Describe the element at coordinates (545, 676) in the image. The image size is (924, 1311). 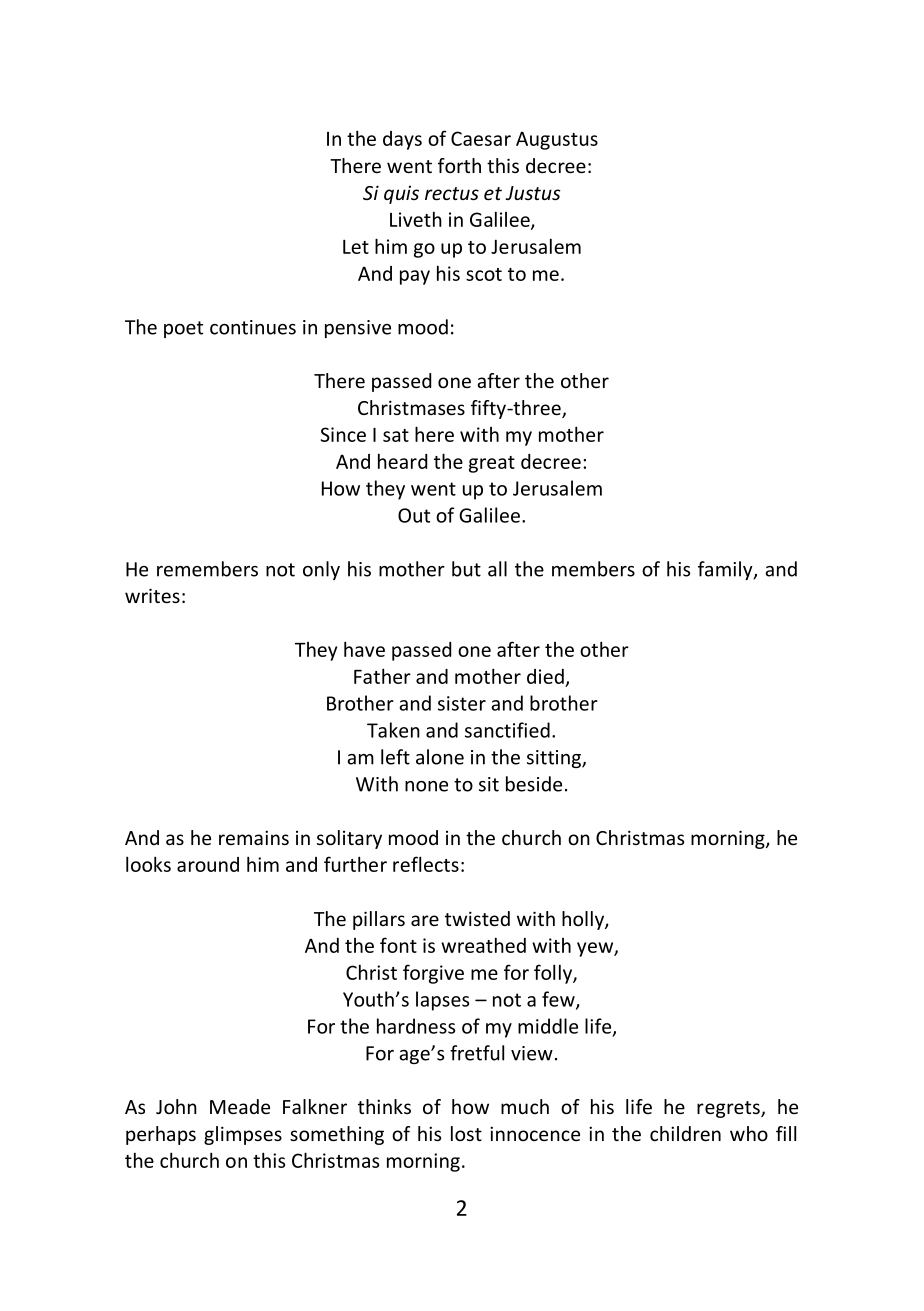
I see `died` at that location.
